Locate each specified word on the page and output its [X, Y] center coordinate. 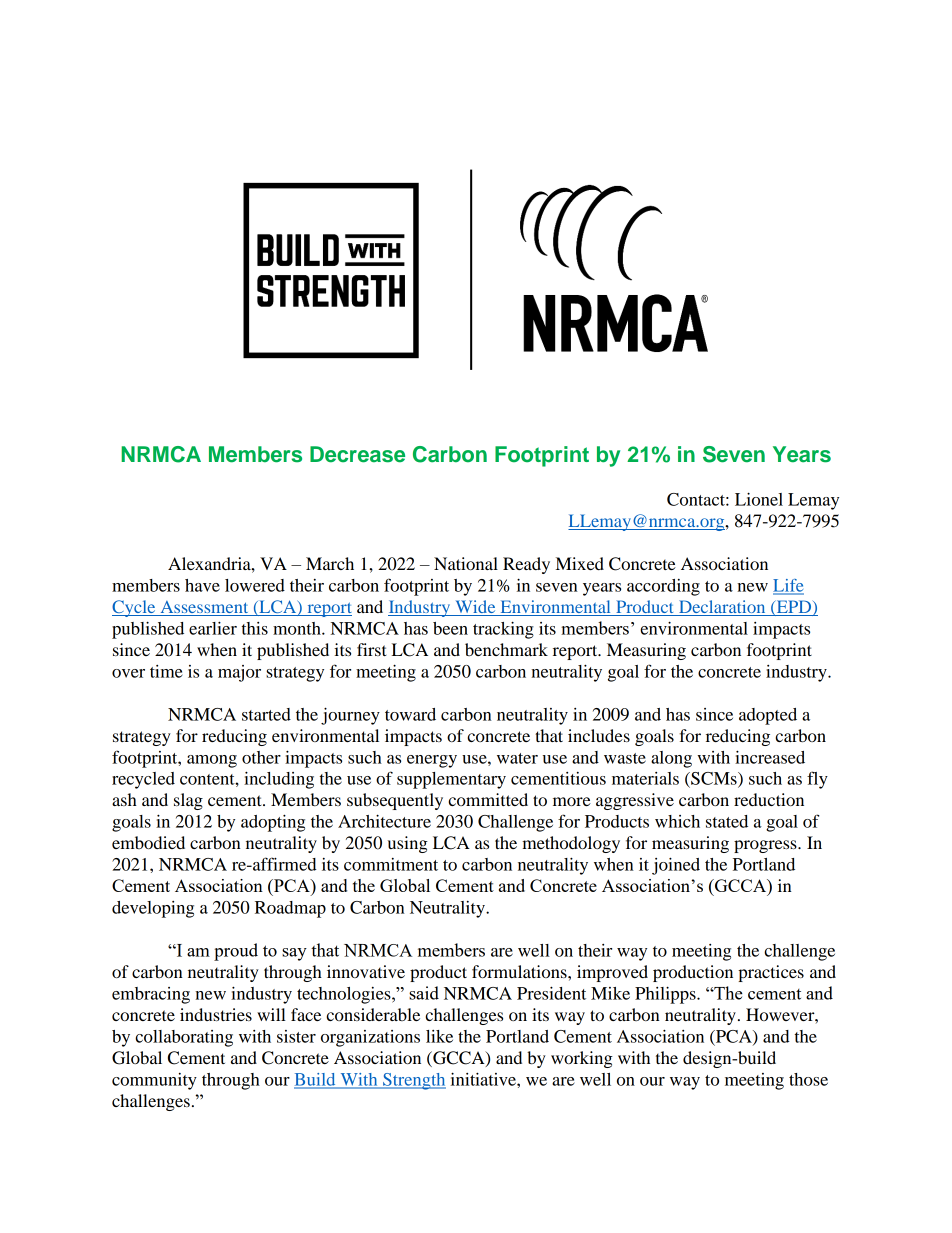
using [408, 844]
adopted [768, 716]
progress [766, 846]
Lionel [759, 499]
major [239, 673]
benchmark [506, 649]
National [466, 563]
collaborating [184, 1038]
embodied [148, 842]
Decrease [357, 454]
